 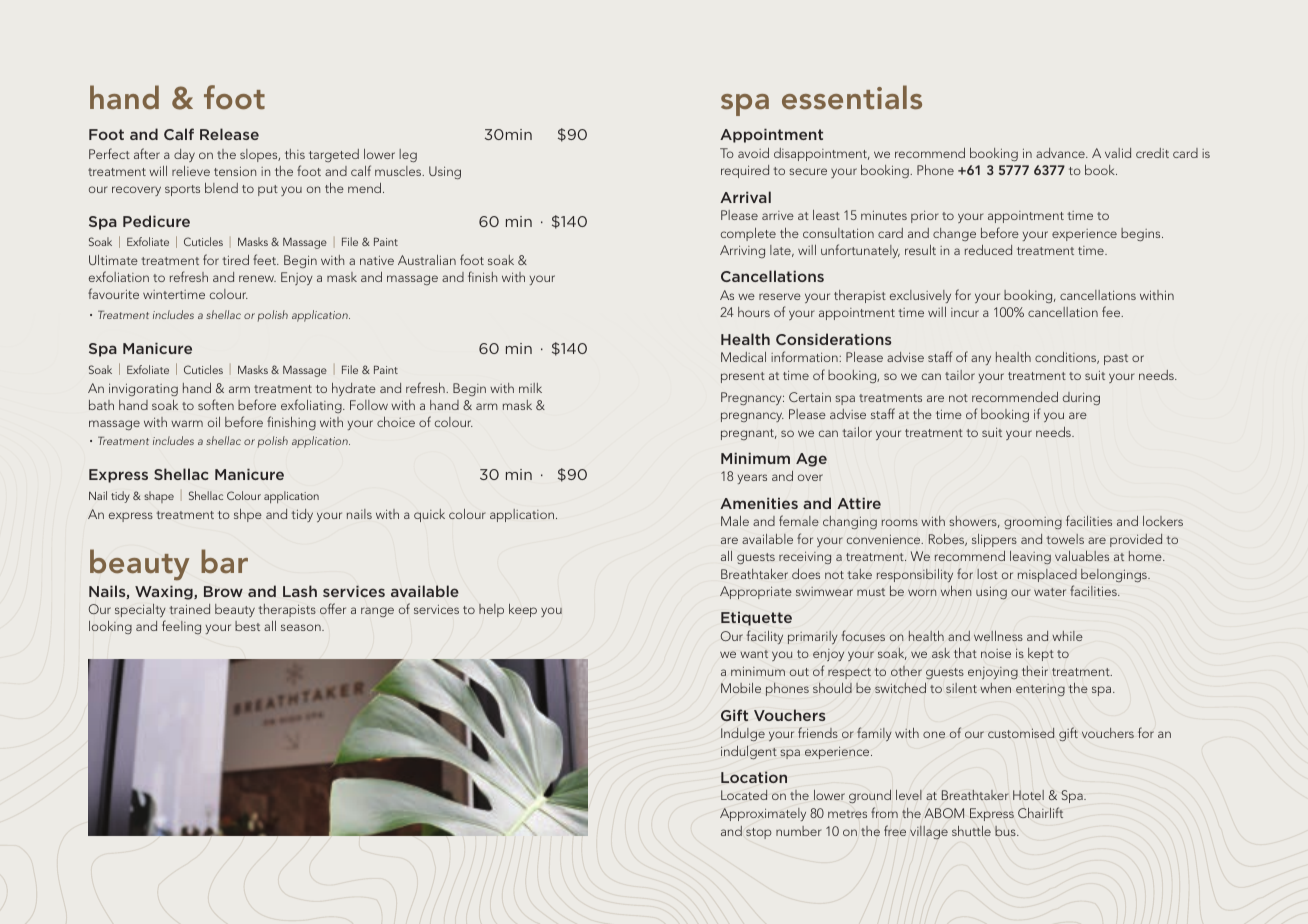 I want to click on Medical, so click(x=743, y=357).
